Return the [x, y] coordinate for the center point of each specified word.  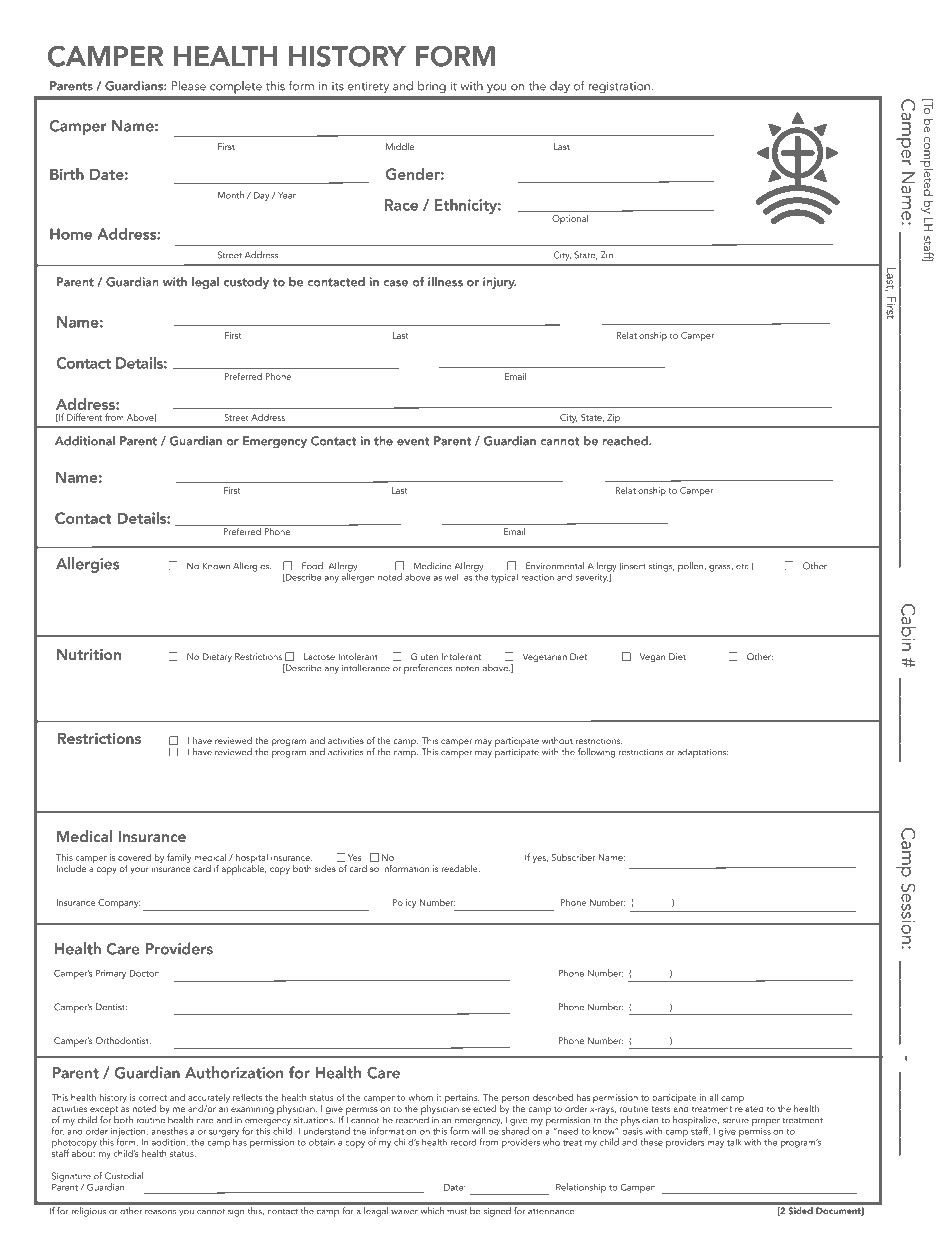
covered [134, 857]
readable [461, 868]
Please [188, 86]
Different [84, 417]
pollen [692, 567]
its [338, 86]
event [413, 441]
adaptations [703, 753]
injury [500, 283]
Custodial [124, 1176]
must [457, 1211]
